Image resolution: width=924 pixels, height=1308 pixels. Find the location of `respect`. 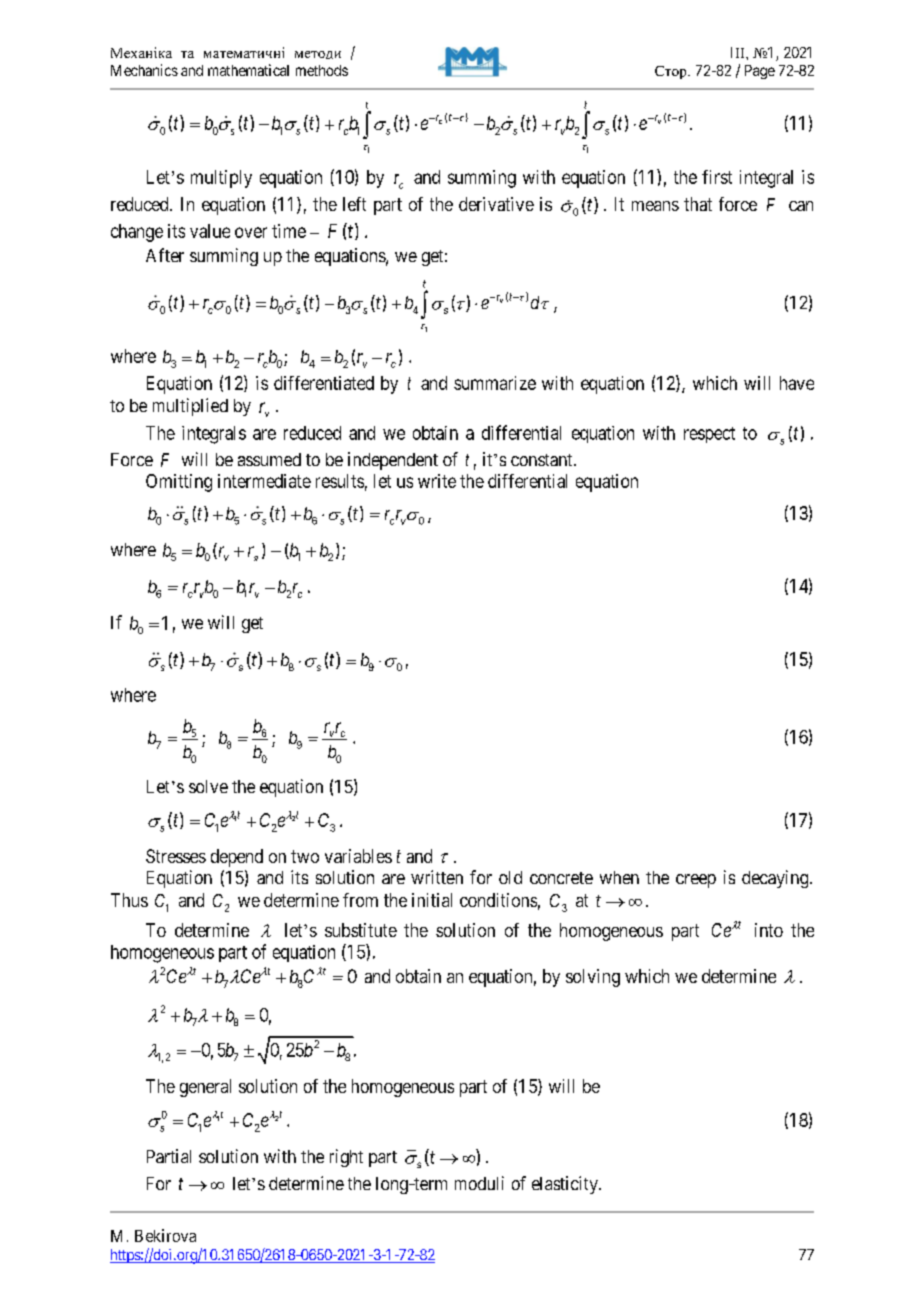

respect is located at coordinates (709, 435).
